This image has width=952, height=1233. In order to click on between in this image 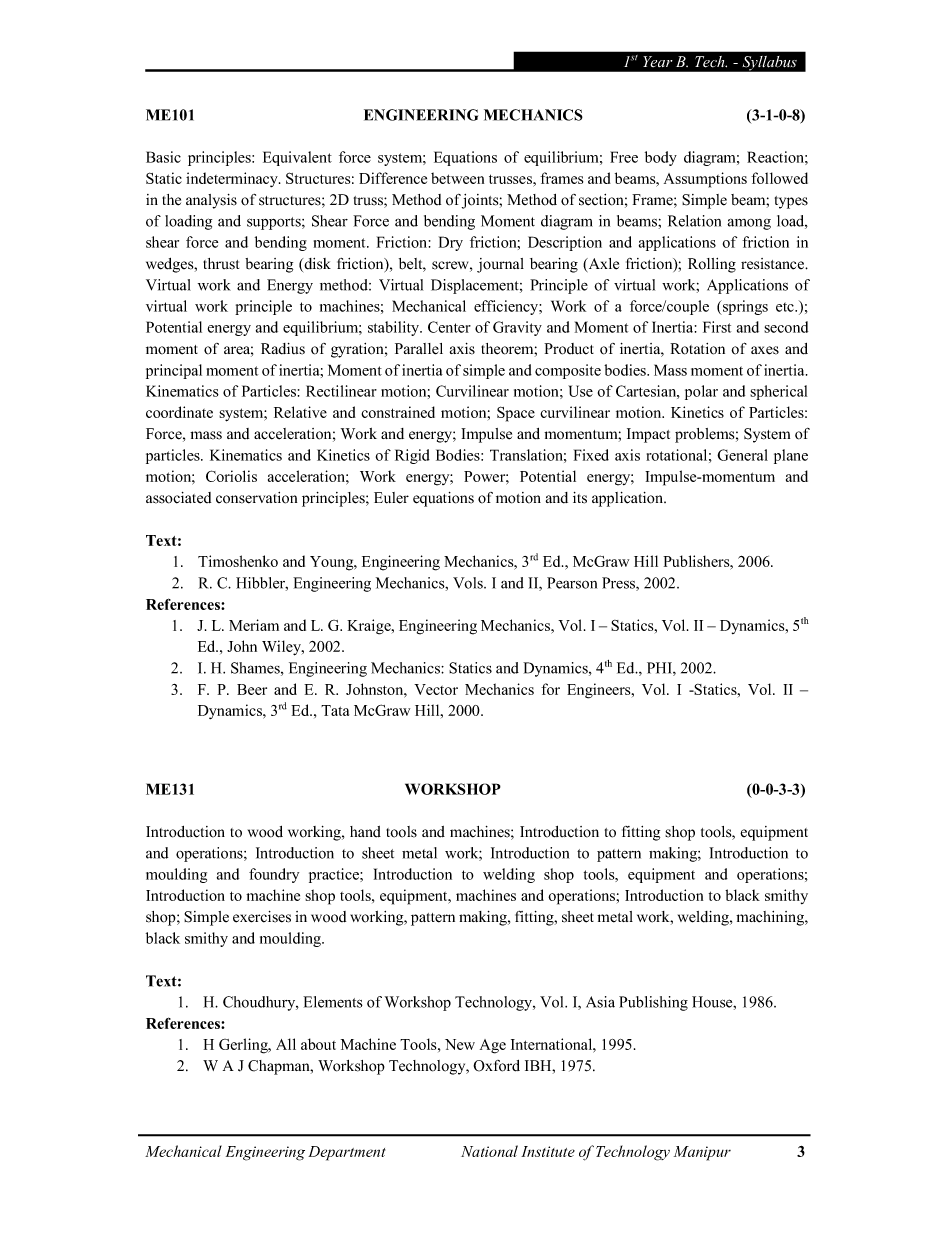, I will do `click(457, 178)`.
